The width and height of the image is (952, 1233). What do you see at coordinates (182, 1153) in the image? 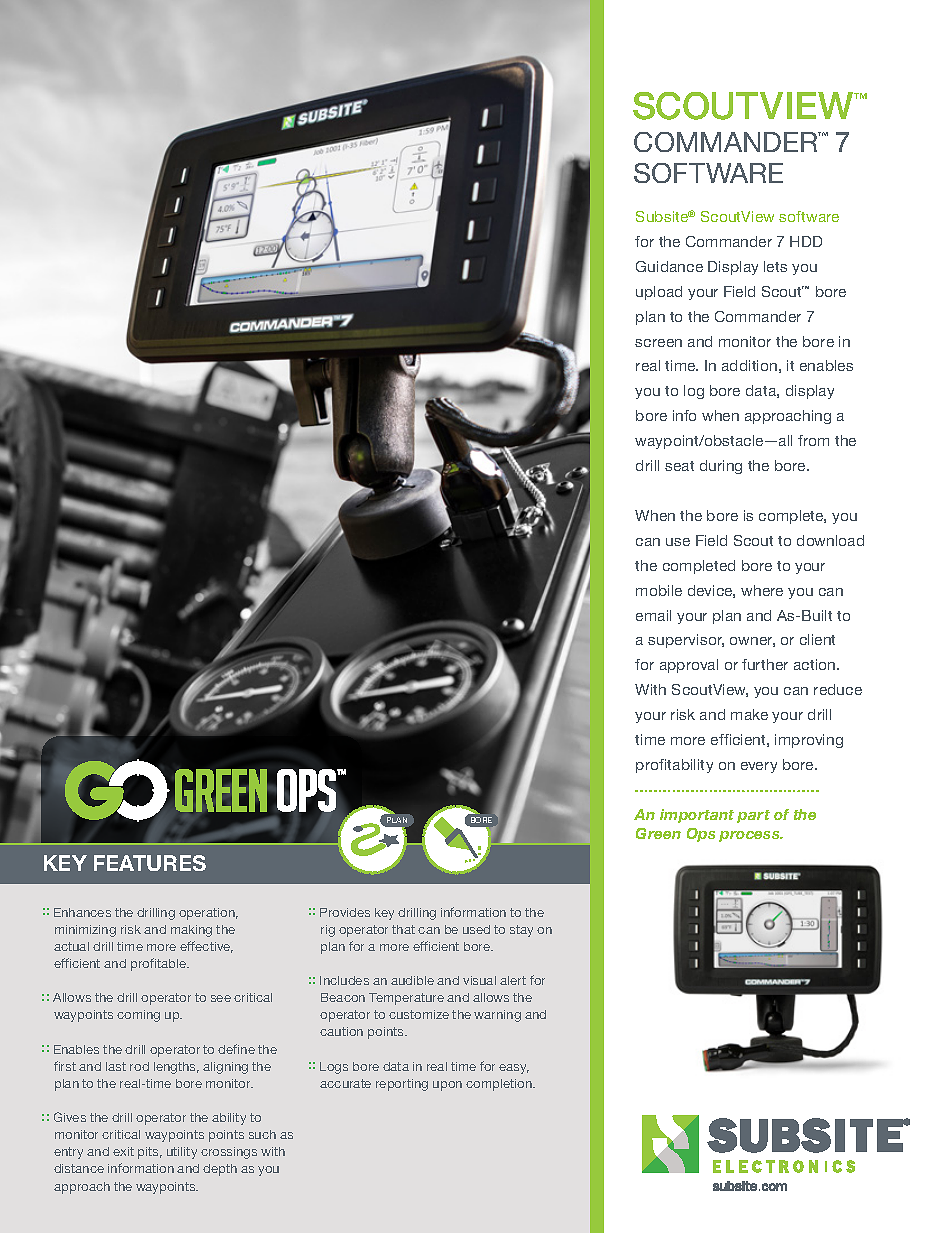
I see `utility` at bounding box center [182, 1153].
